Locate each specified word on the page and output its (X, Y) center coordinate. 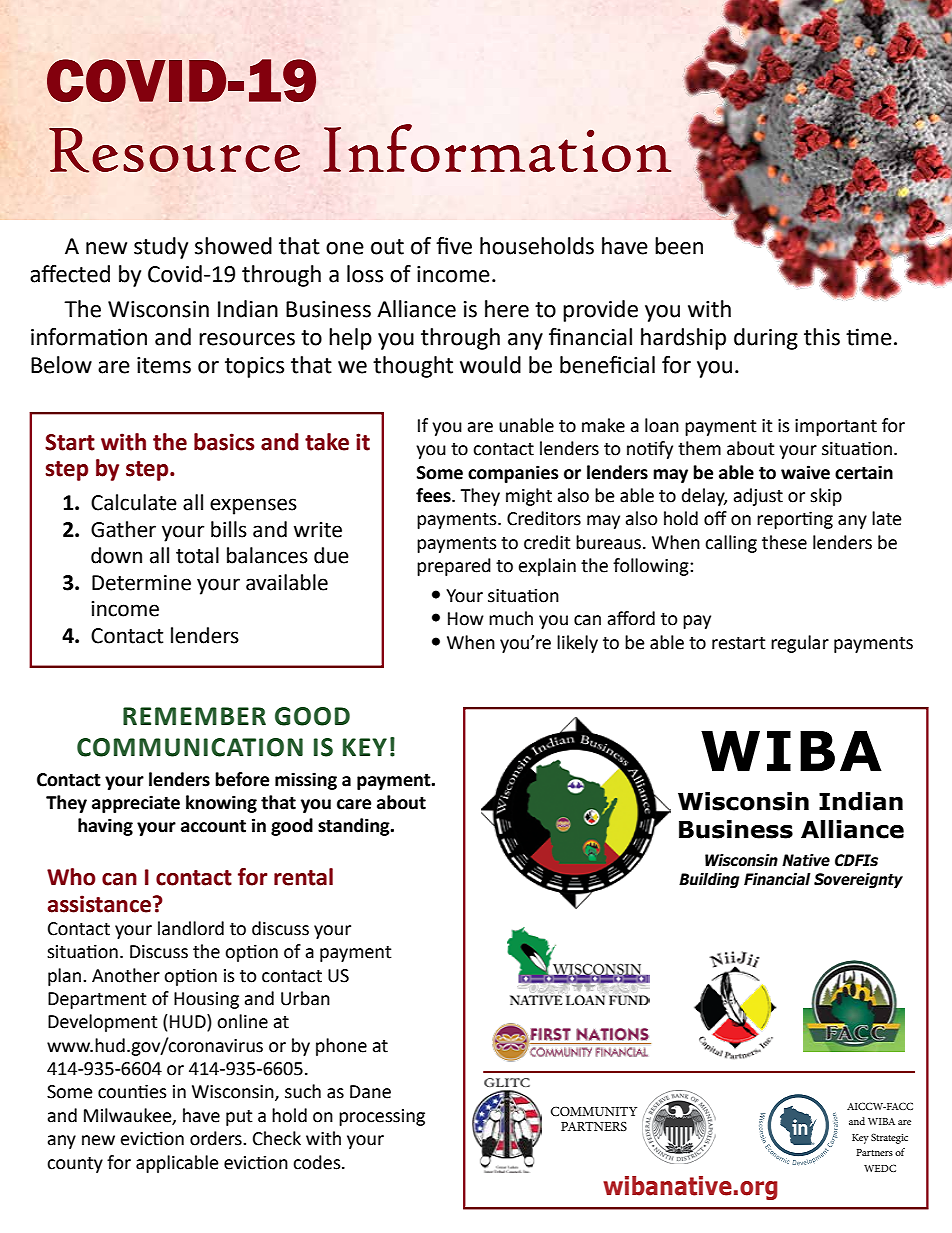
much (511, 618)
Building (709, 880)
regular (800, 644)
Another (126, 975)
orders (217, 1138)
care (354, 804)
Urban (305, 998)
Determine (141, 583)
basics (224, 442)
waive (805, 472)
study (161, 248)
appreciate (136, 804)
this (822, 337)
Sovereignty (858, 880)
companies (513, 474)
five (454, 246)
